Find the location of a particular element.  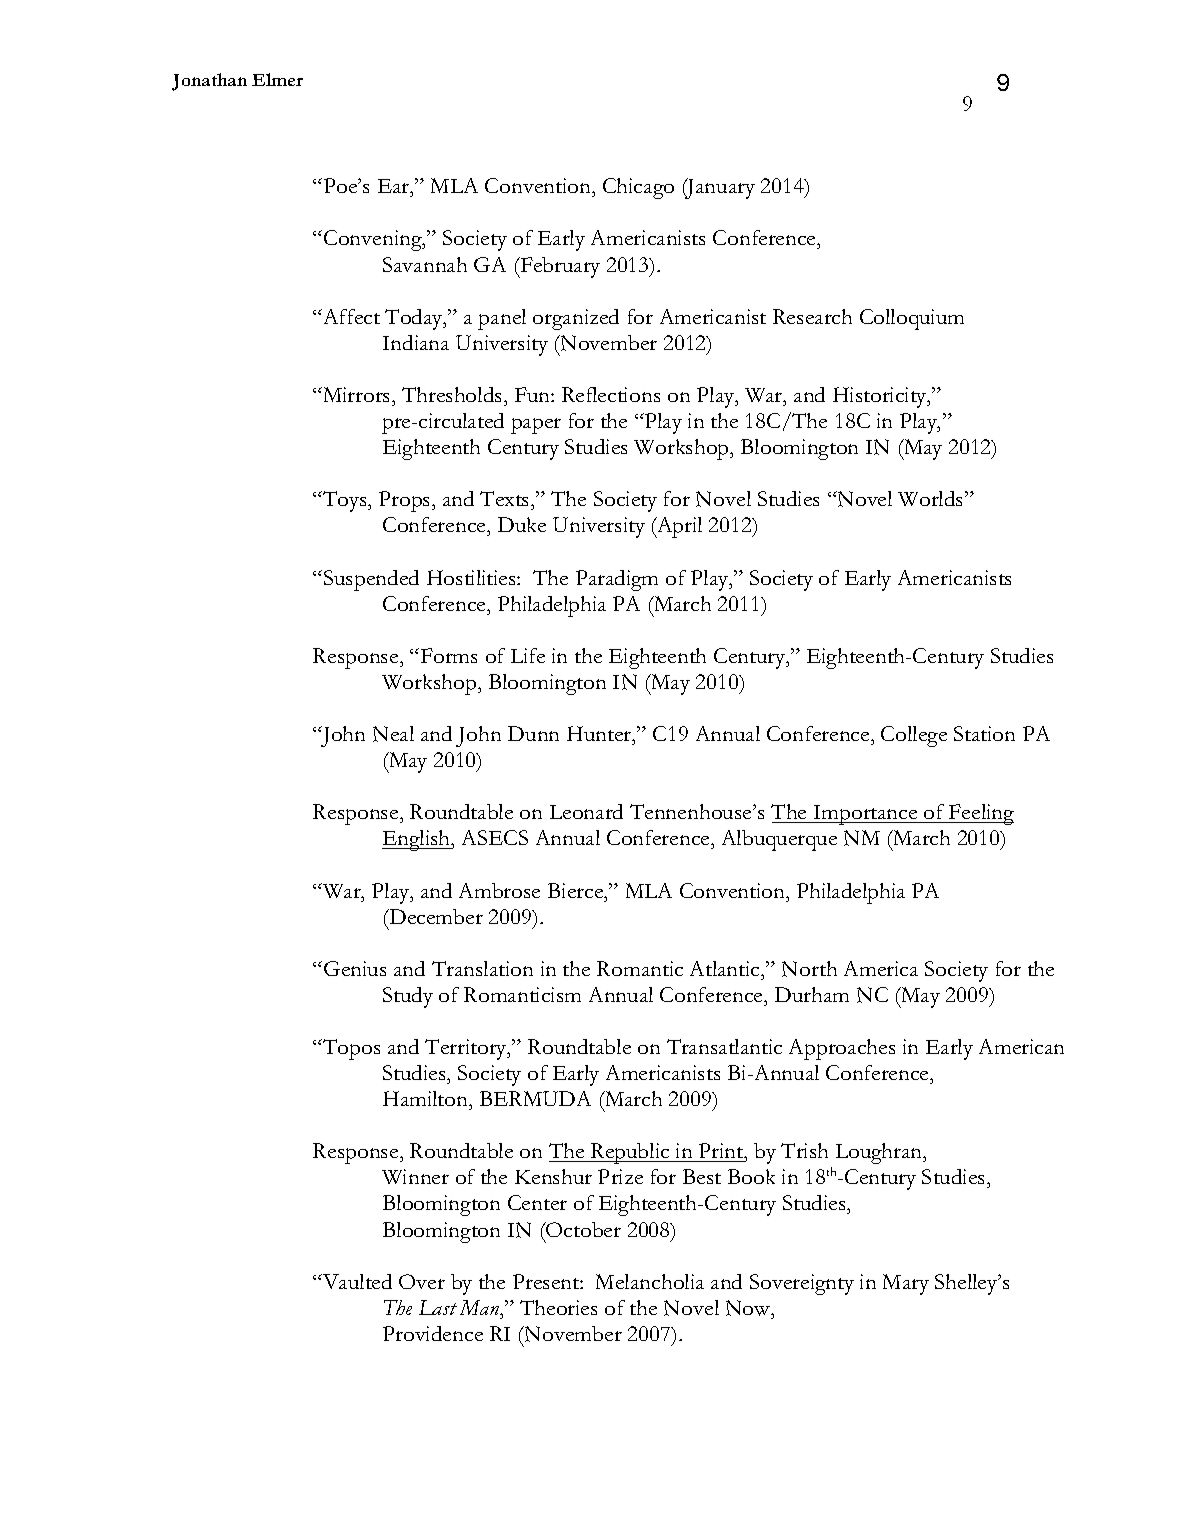

Vaulted is located at coordinates (356, 1281).
